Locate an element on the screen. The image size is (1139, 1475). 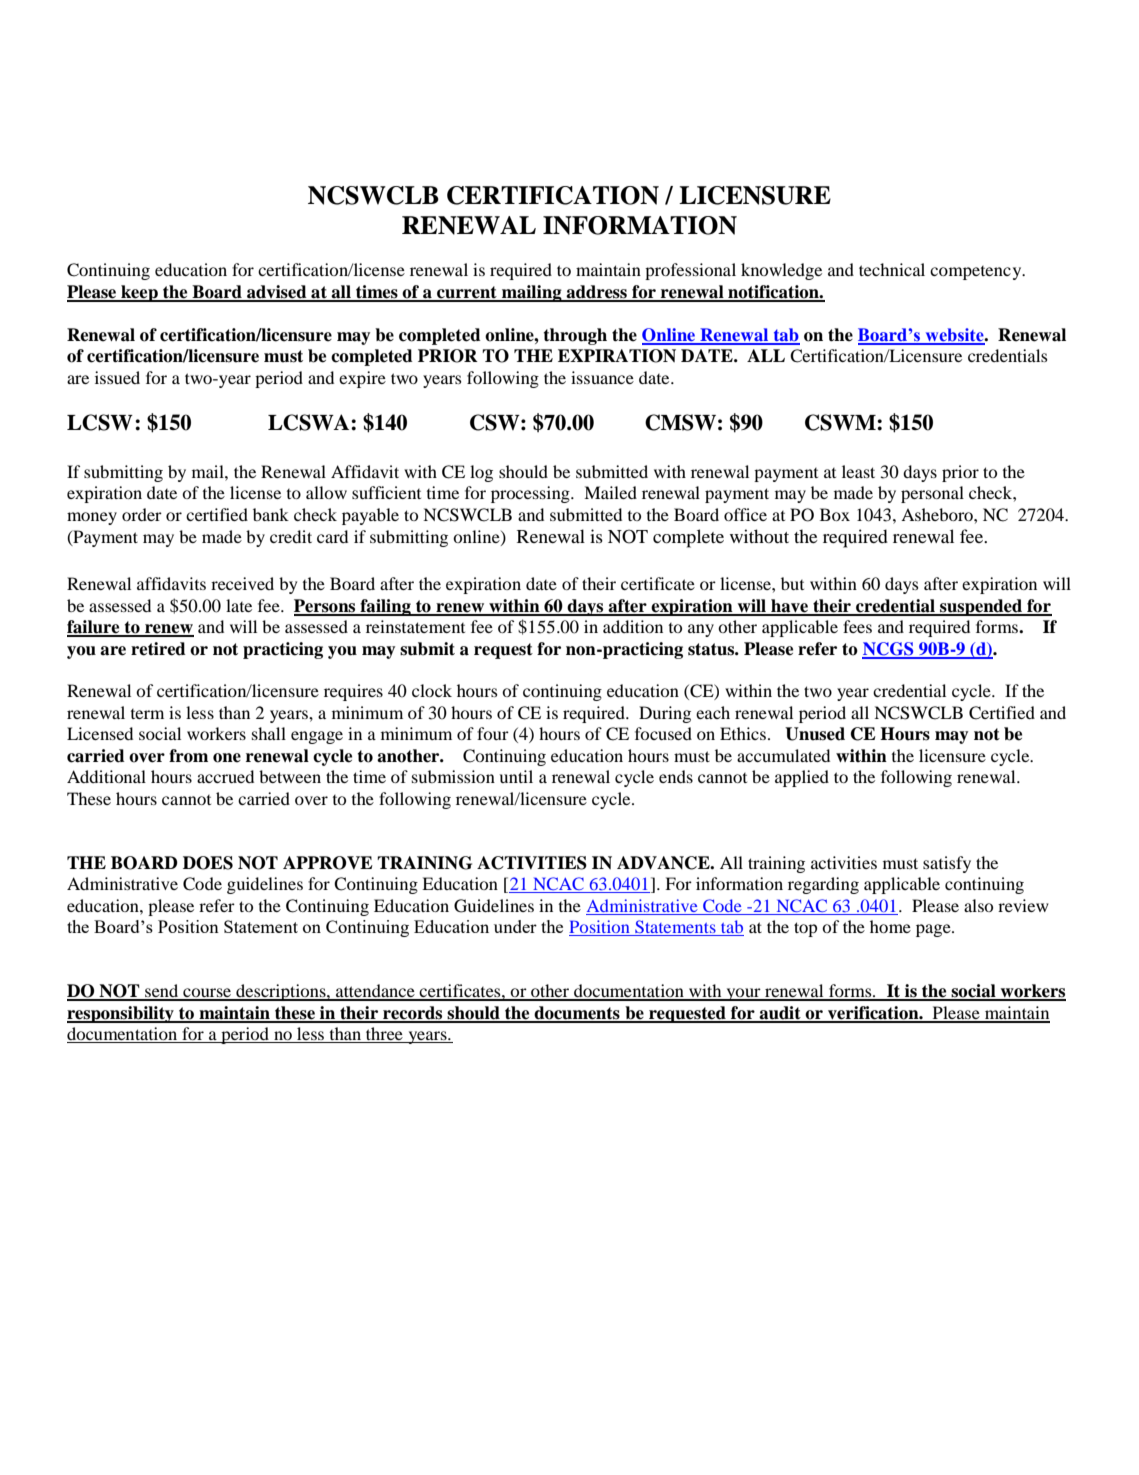
retired is located at coordinates (158, 649).
